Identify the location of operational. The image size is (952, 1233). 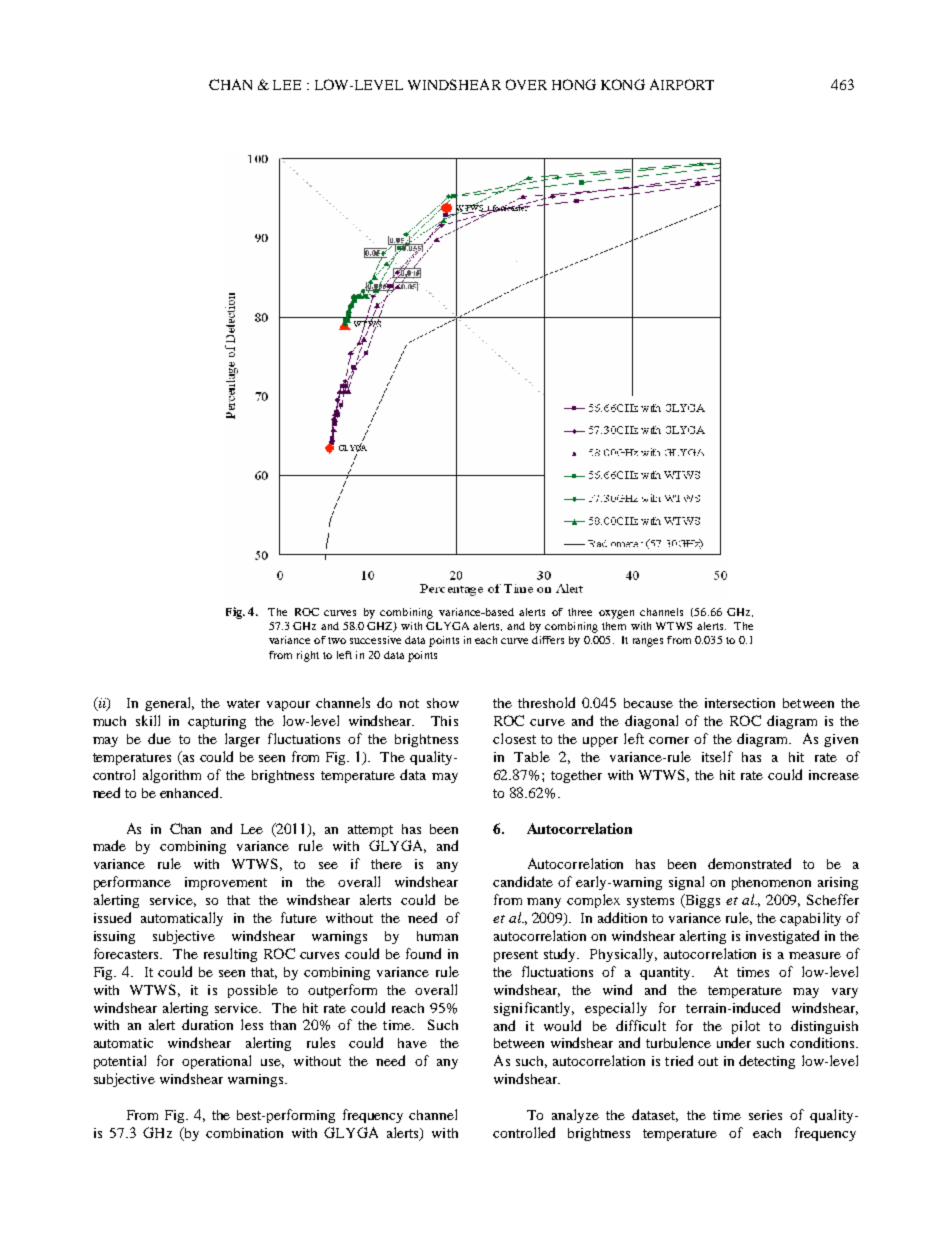
(216, 1062).
